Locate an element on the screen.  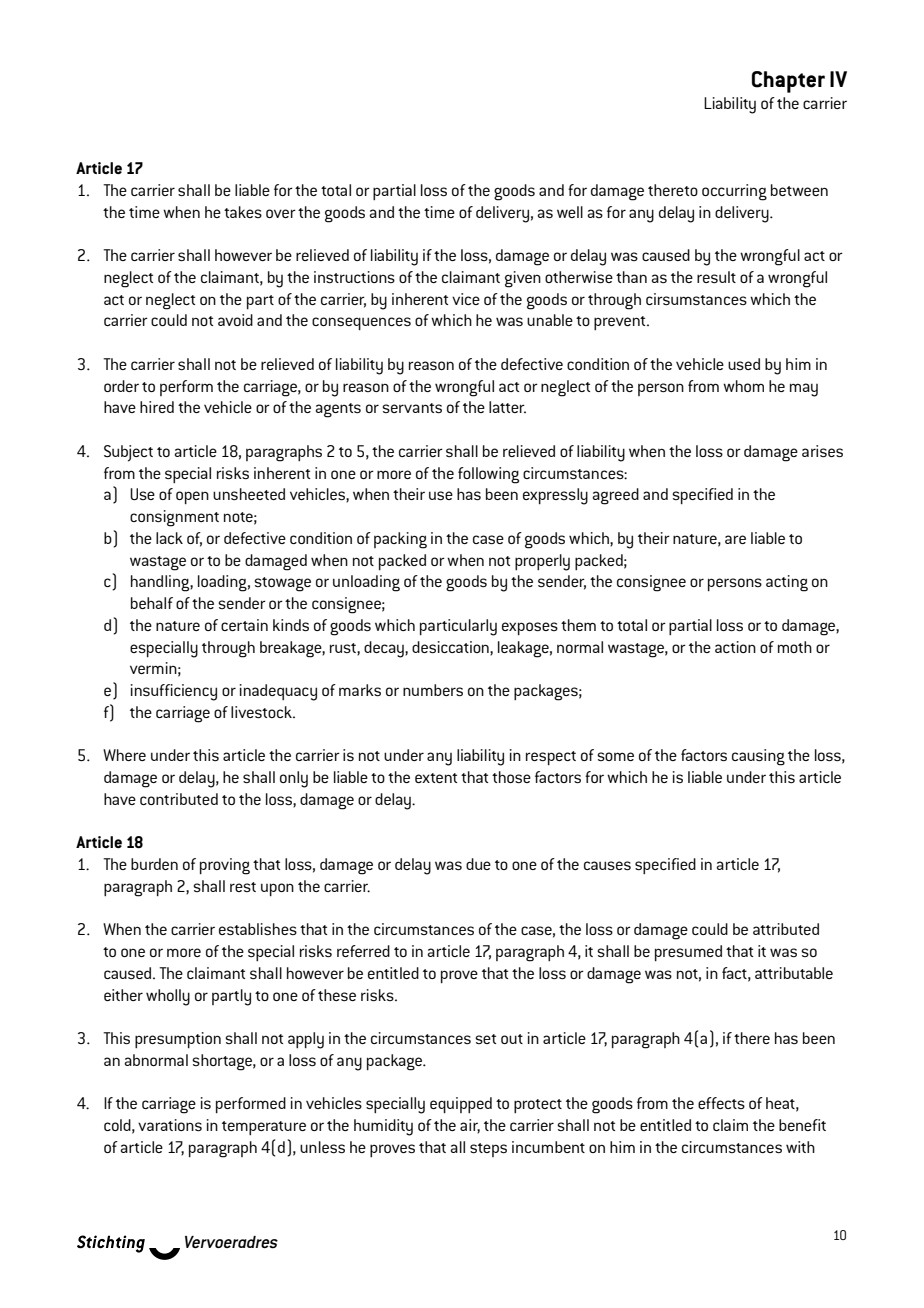
well is located at coordinates (570, 212).
